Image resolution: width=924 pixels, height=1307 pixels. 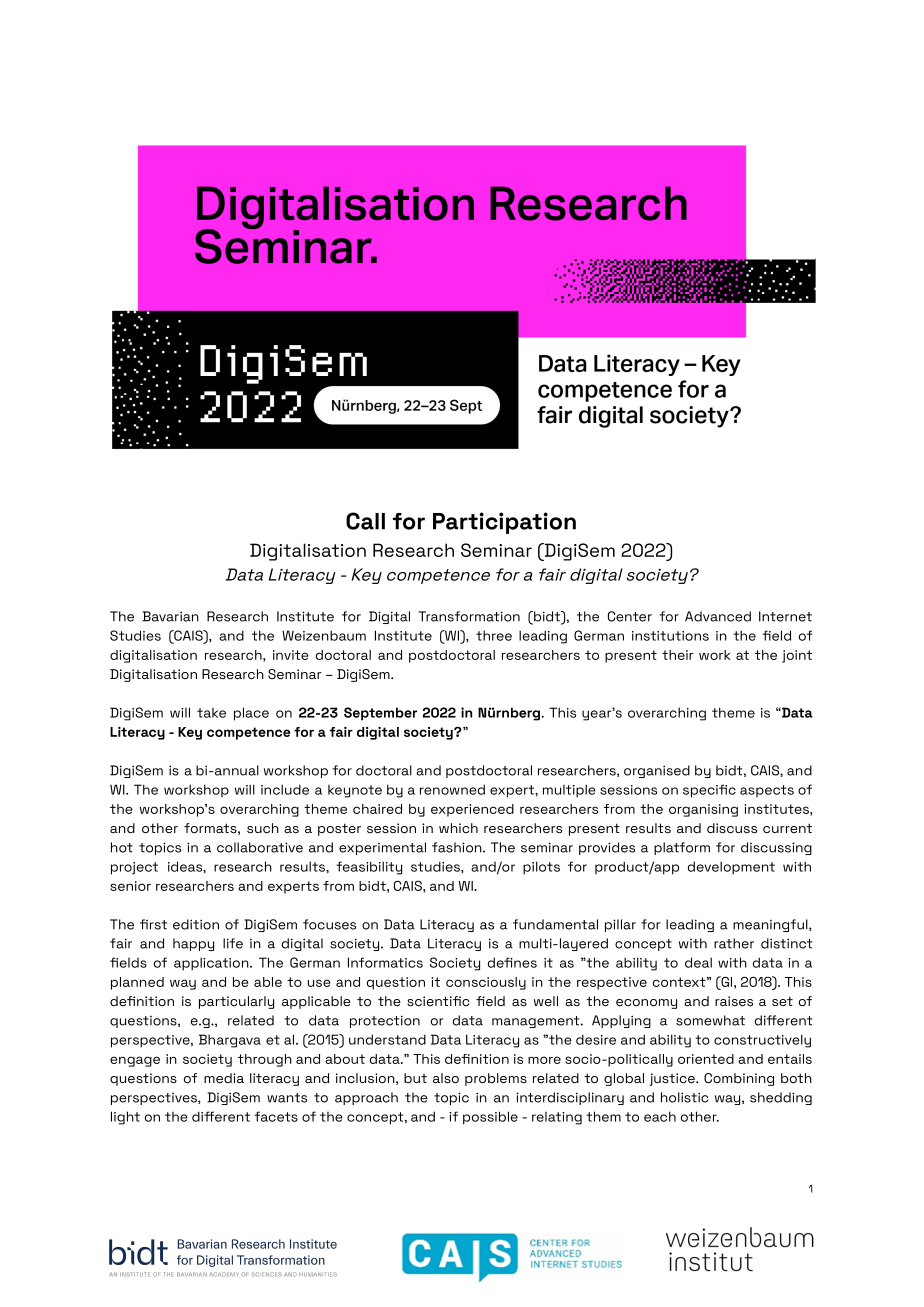 I want to click on media, so click(x=224, y=1078).
